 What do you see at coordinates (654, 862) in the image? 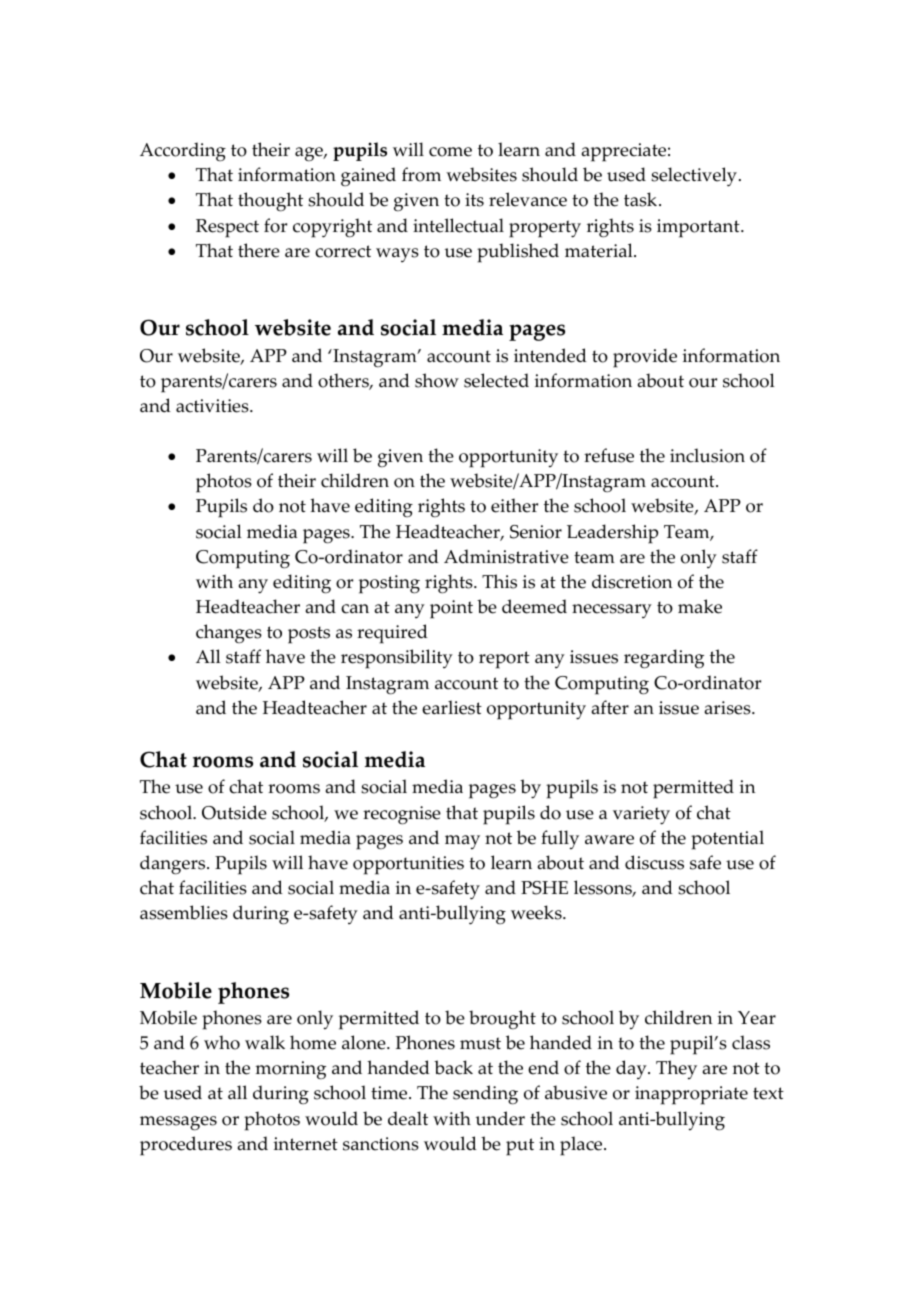
I see `discuss` at bounding box center [654, 862].
